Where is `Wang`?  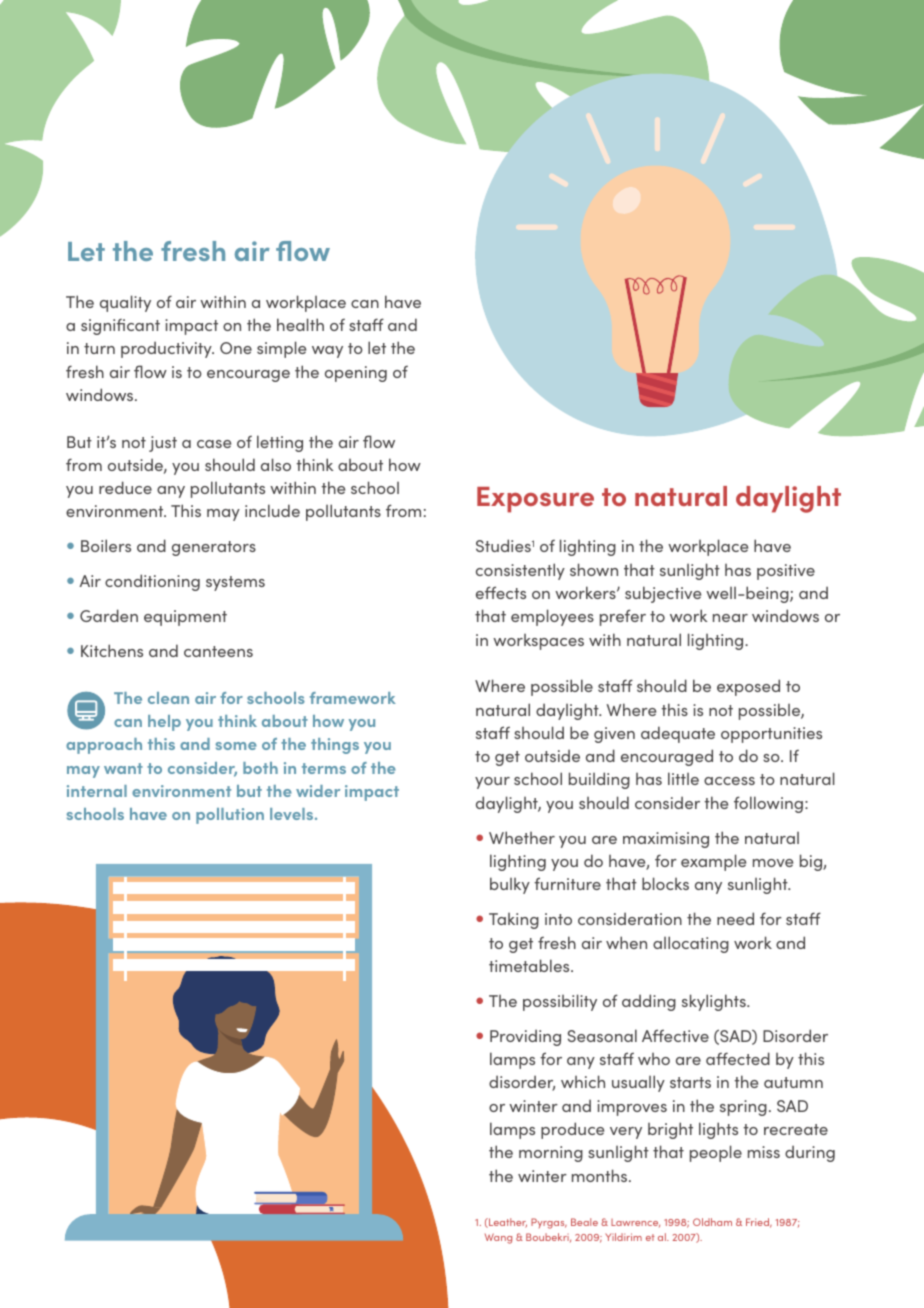 Wang is located at coordinates (498, 1238).
